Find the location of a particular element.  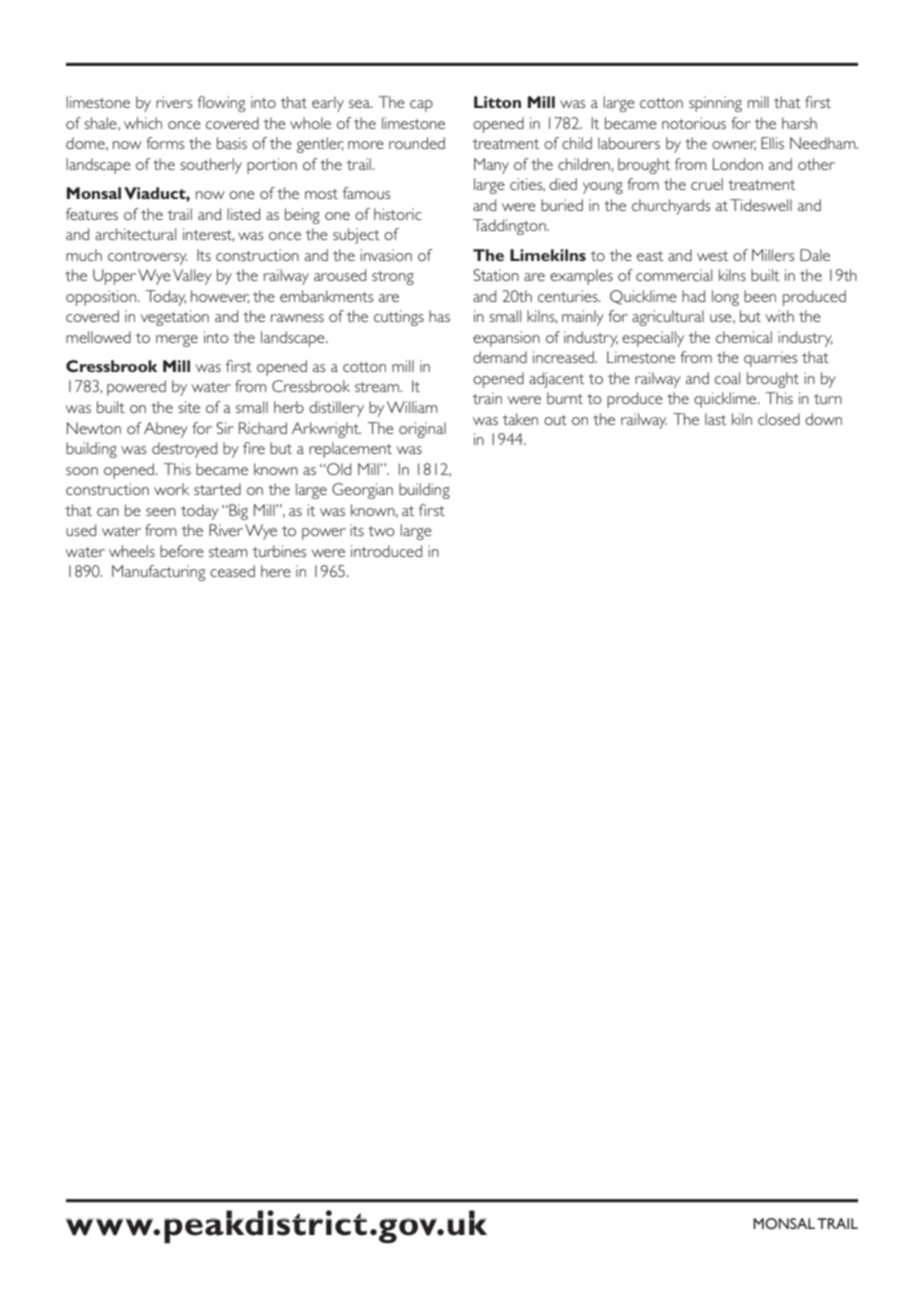

chemical is located at coordinates (744, 337).
